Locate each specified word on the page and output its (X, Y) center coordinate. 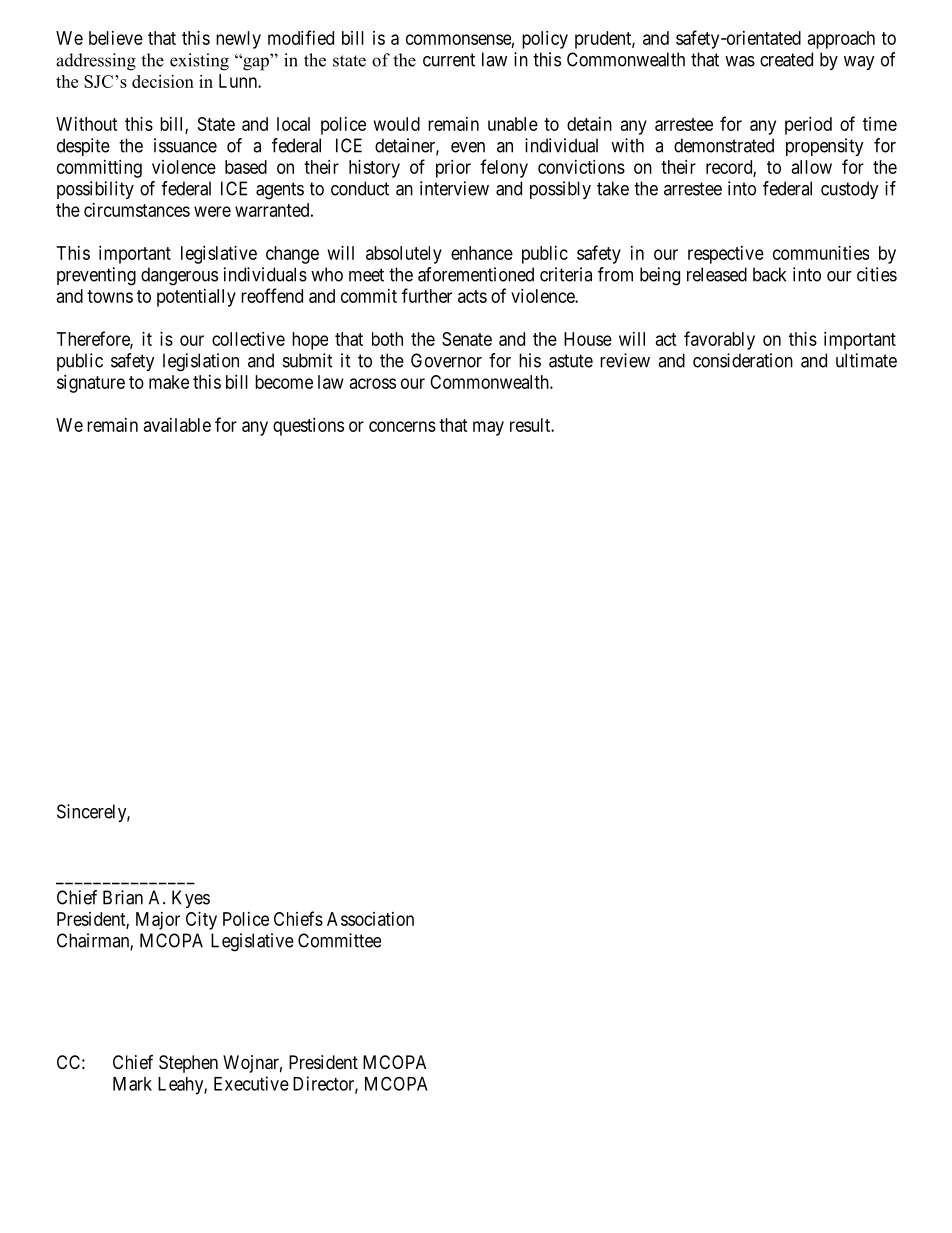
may (488, 428)
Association (370, 919)
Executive (251, 1083)
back (769, 274)
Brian (123, 897)
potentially (196, 298)
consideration (743, 360)
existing (199, 62)
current (449, 60)
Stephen (188, 1064)
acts (472, 296)
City (201, 921)
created (786, 59)
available (177, 425)
